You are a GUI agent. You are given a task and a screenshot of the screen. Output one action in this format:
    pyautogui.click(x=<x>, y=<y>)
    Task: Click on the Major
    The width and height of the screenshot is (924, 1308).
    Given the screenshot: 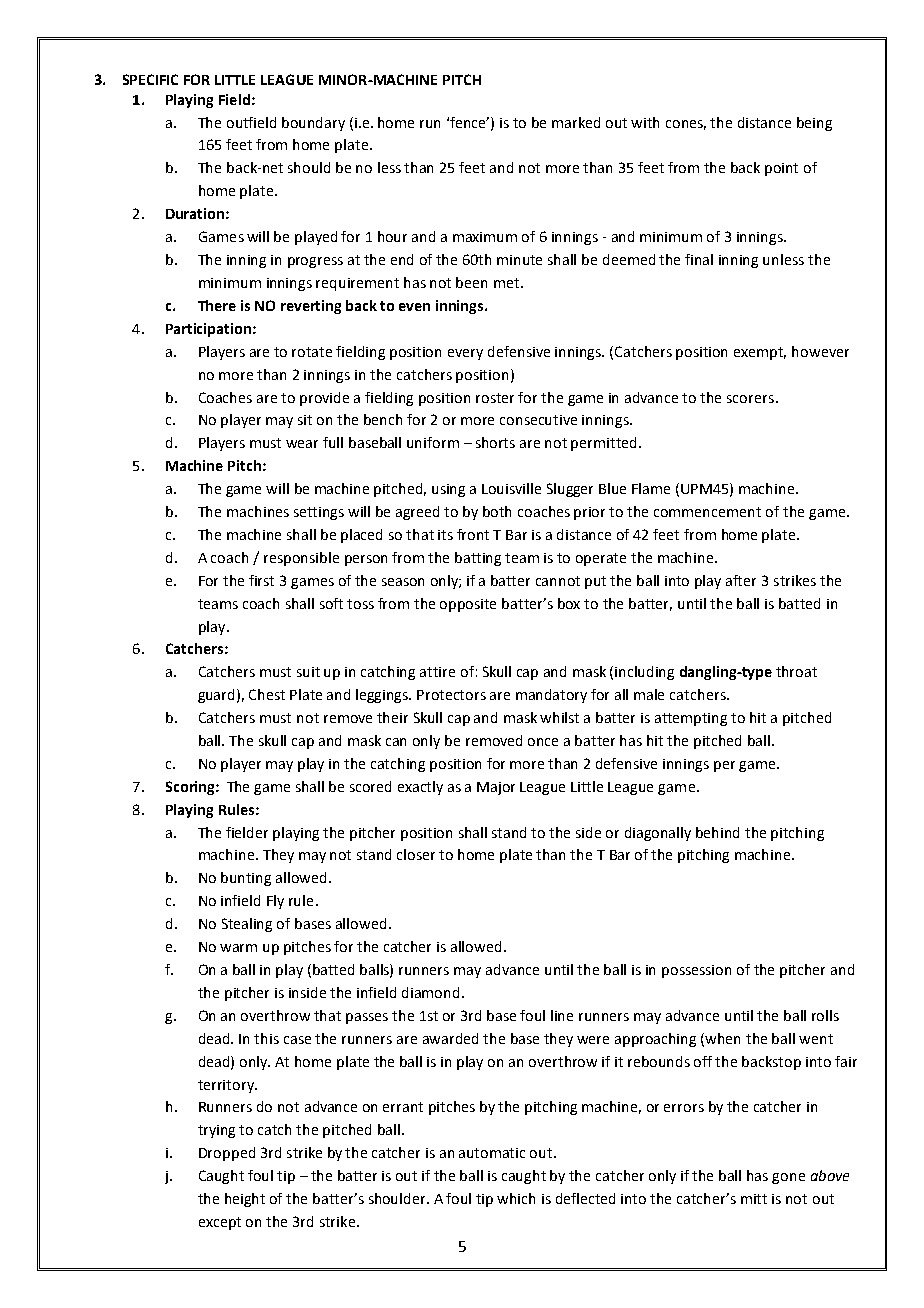 What is the action you would take?
    pyautogui.click(x=496, y=788)
